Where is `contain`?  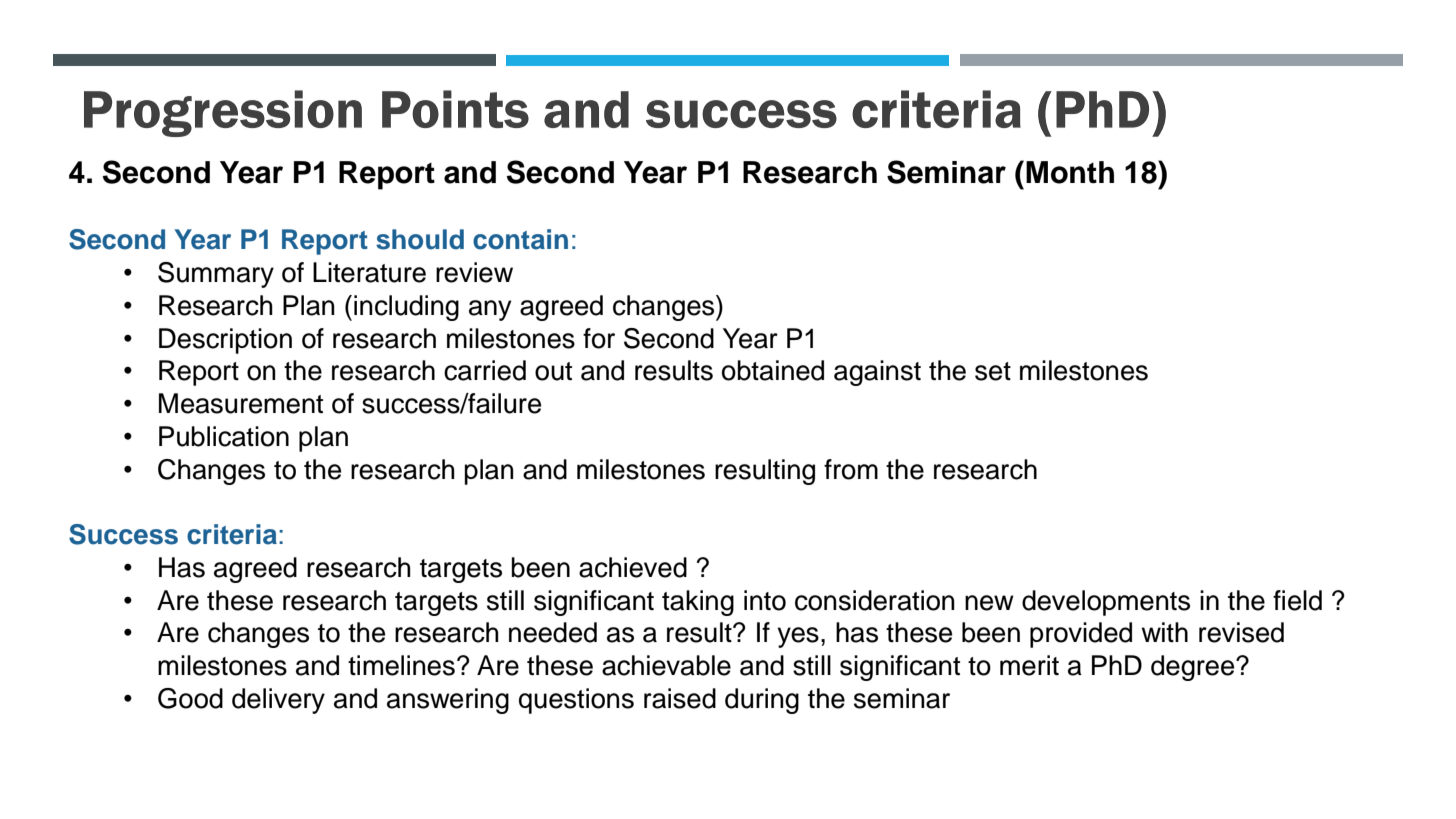
contain is located at coordinates (520, 239).
